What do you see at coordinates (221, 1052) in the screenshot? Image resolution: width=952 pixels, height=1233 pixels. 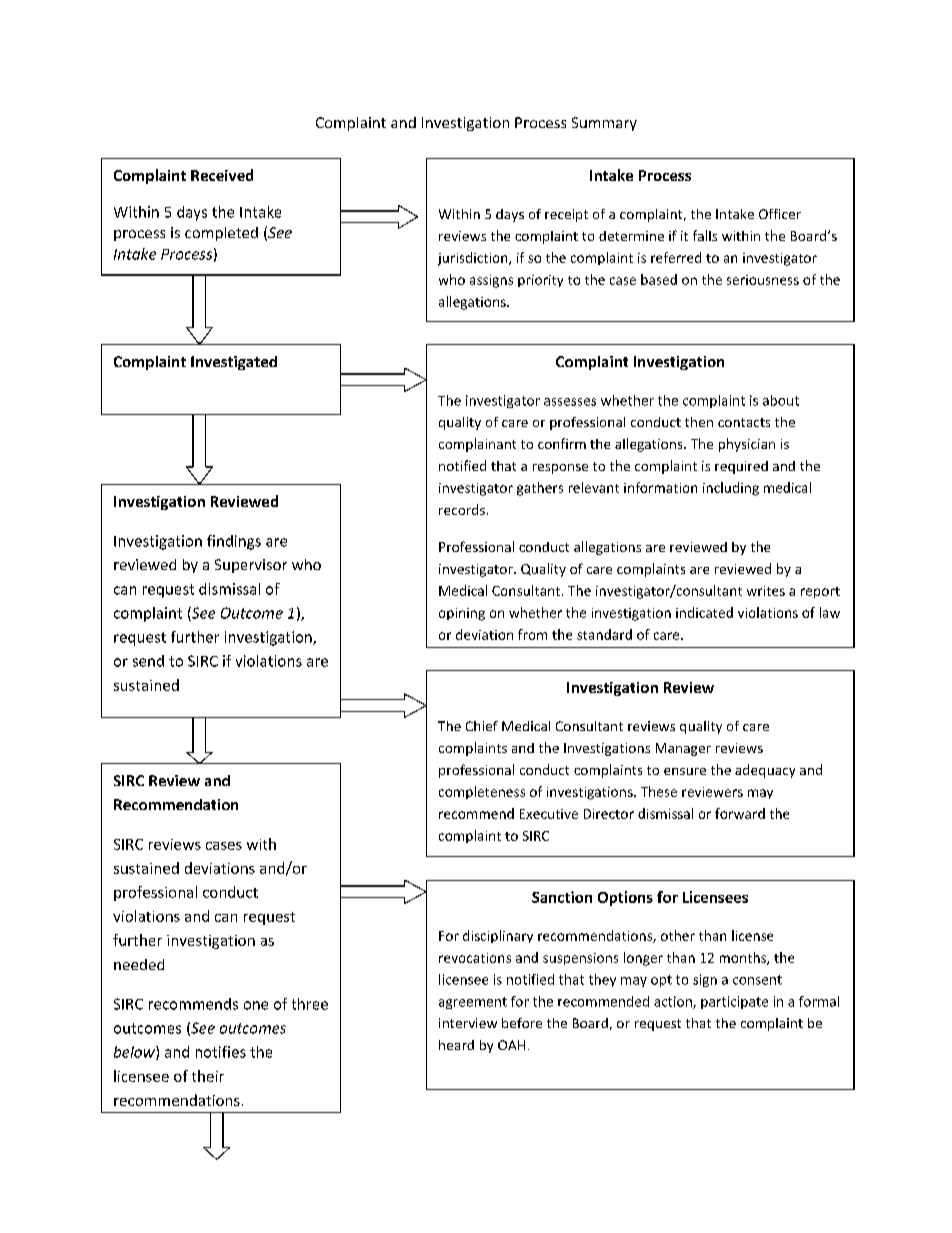 I see `notifies` at bounding box center [221, 1052].
